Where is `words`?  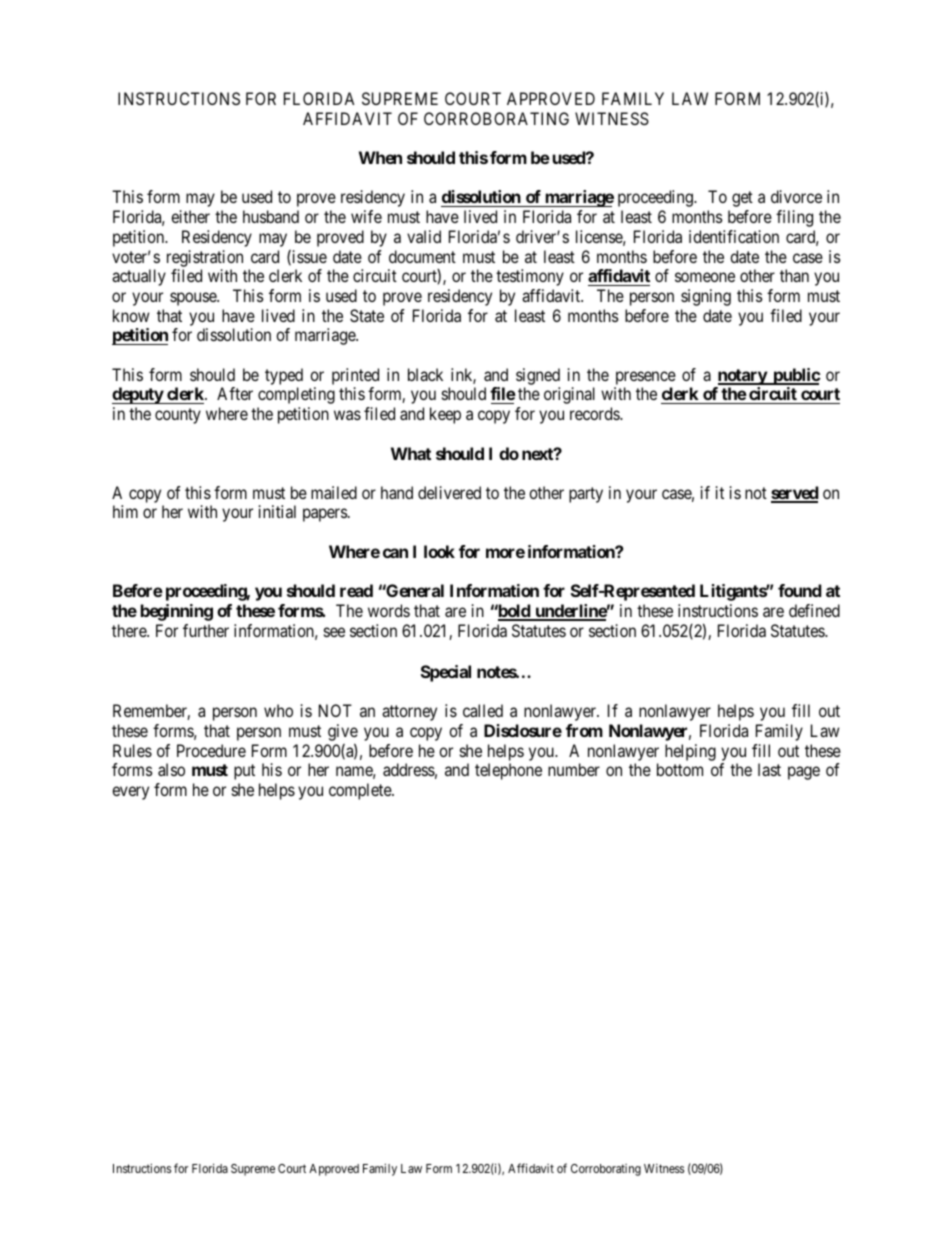
words is located at coordinates (389, 610).
